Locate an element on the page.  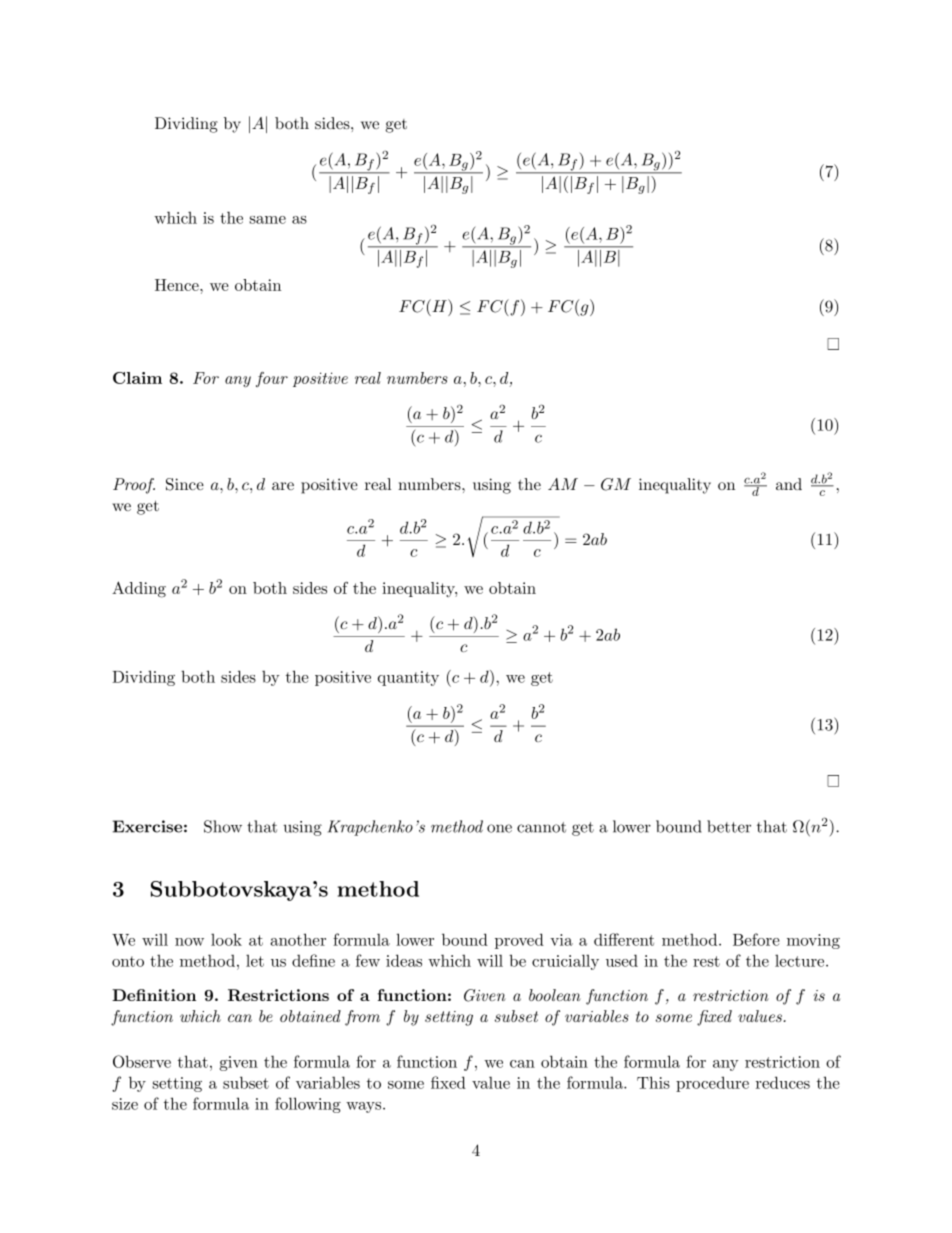
Show is located at coordinates (223, 826).
